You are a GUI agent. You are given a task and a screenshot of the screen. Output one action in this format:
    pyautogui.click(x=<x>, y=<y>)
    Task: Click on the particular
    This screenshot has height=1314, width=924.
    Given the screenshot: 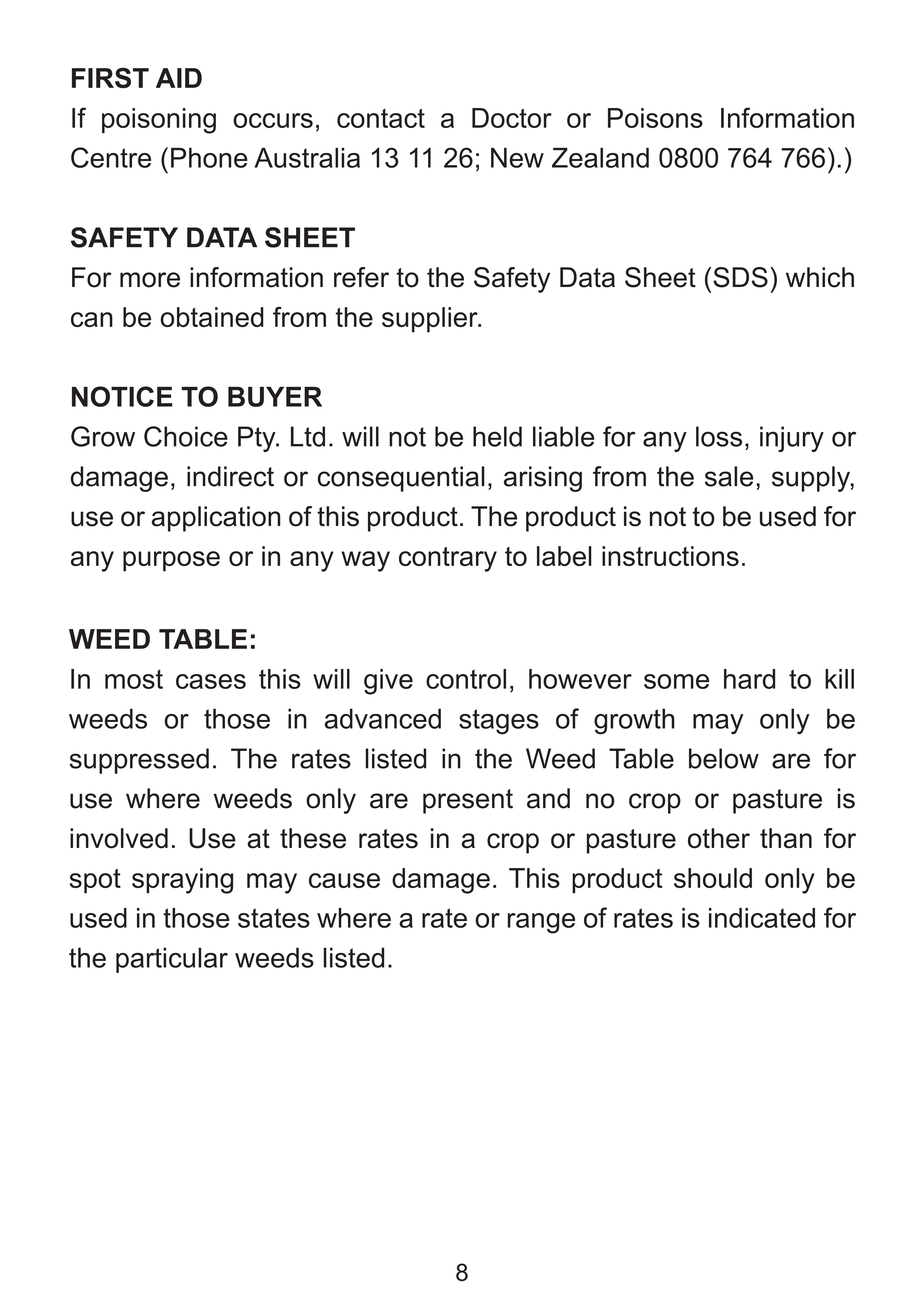 What is the action you would take?
    pyautogui.click(x=172, y=960)
